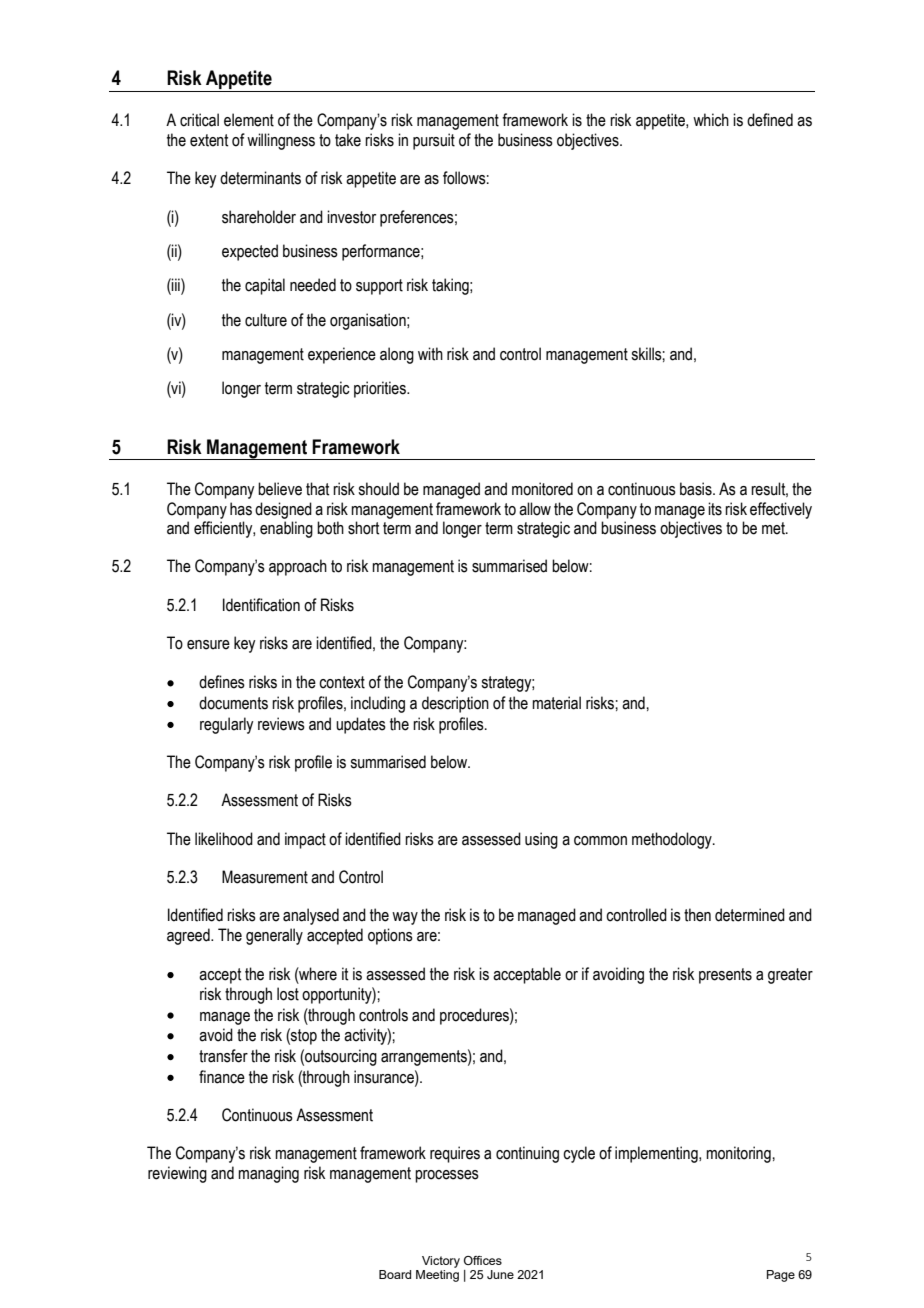 The image size is (924, 1308). Describe the element at coordinates (697, 489) in the page. I see `basis` at that location.
